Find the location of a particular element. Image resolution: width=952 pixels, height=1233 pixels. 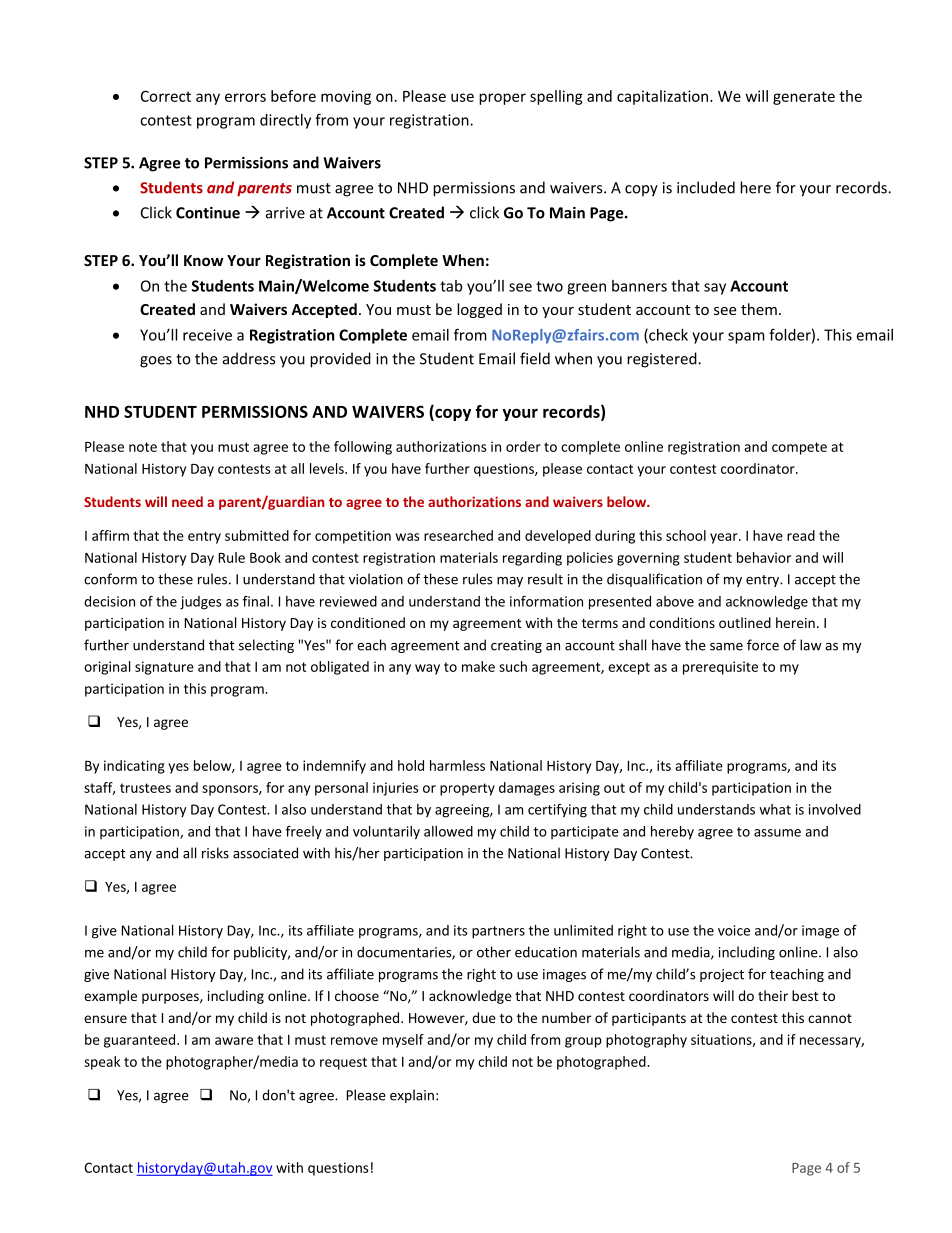

generate is located at coordinates (804, 98).
